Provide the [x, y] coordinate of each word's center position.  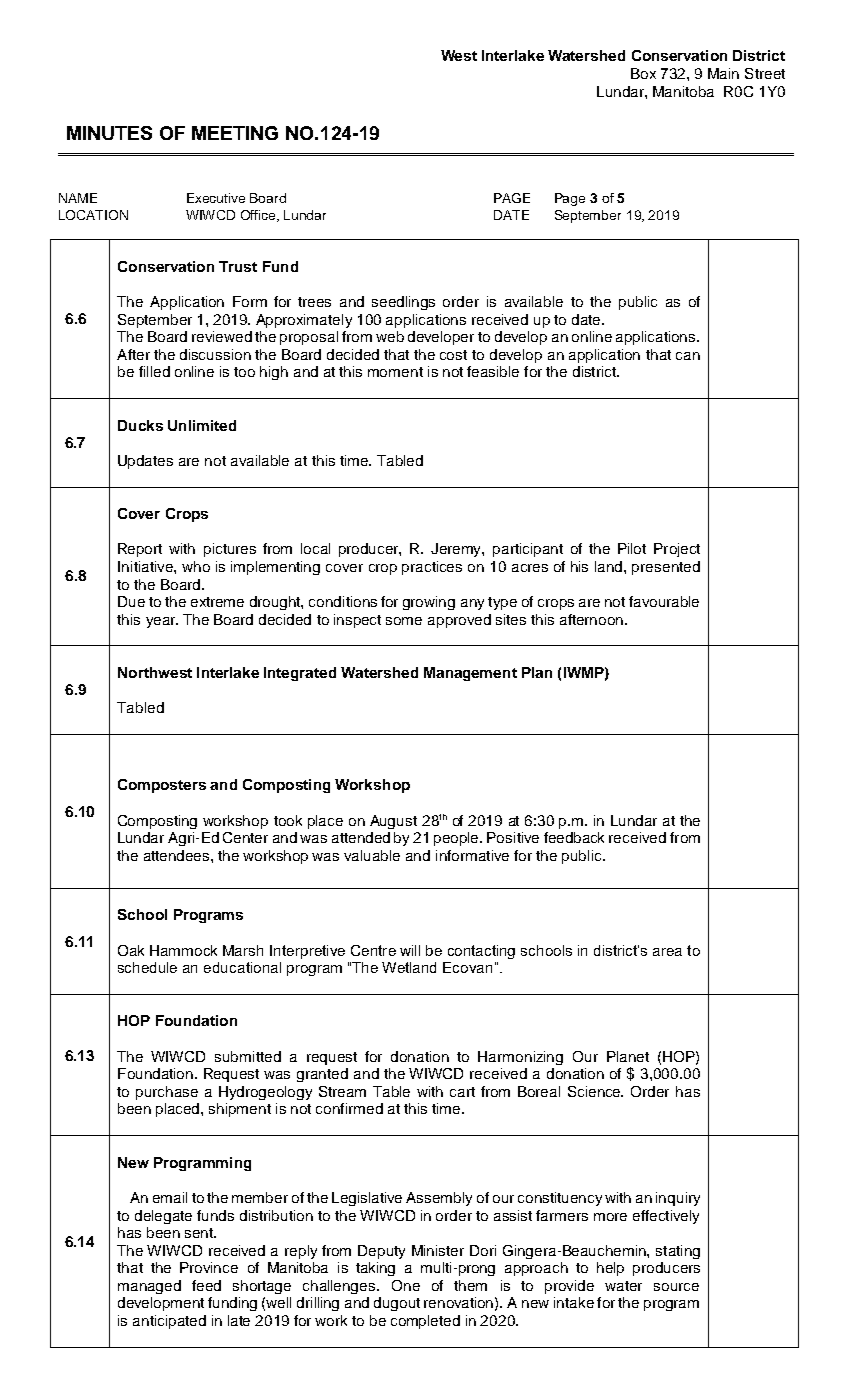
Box [643, 73]
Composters [162, 786]
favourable [664, 601]
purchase [167, 1093]
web [390, 336]
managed [149, 1287]
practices [432, 568]
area [667, 952]
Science [595, 1091]
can [688, 356]
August [393, 822]
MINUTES [109, 133]
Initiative [146, 566]
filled [154, 371]
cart [462, 1092]
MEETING [235, 133]
